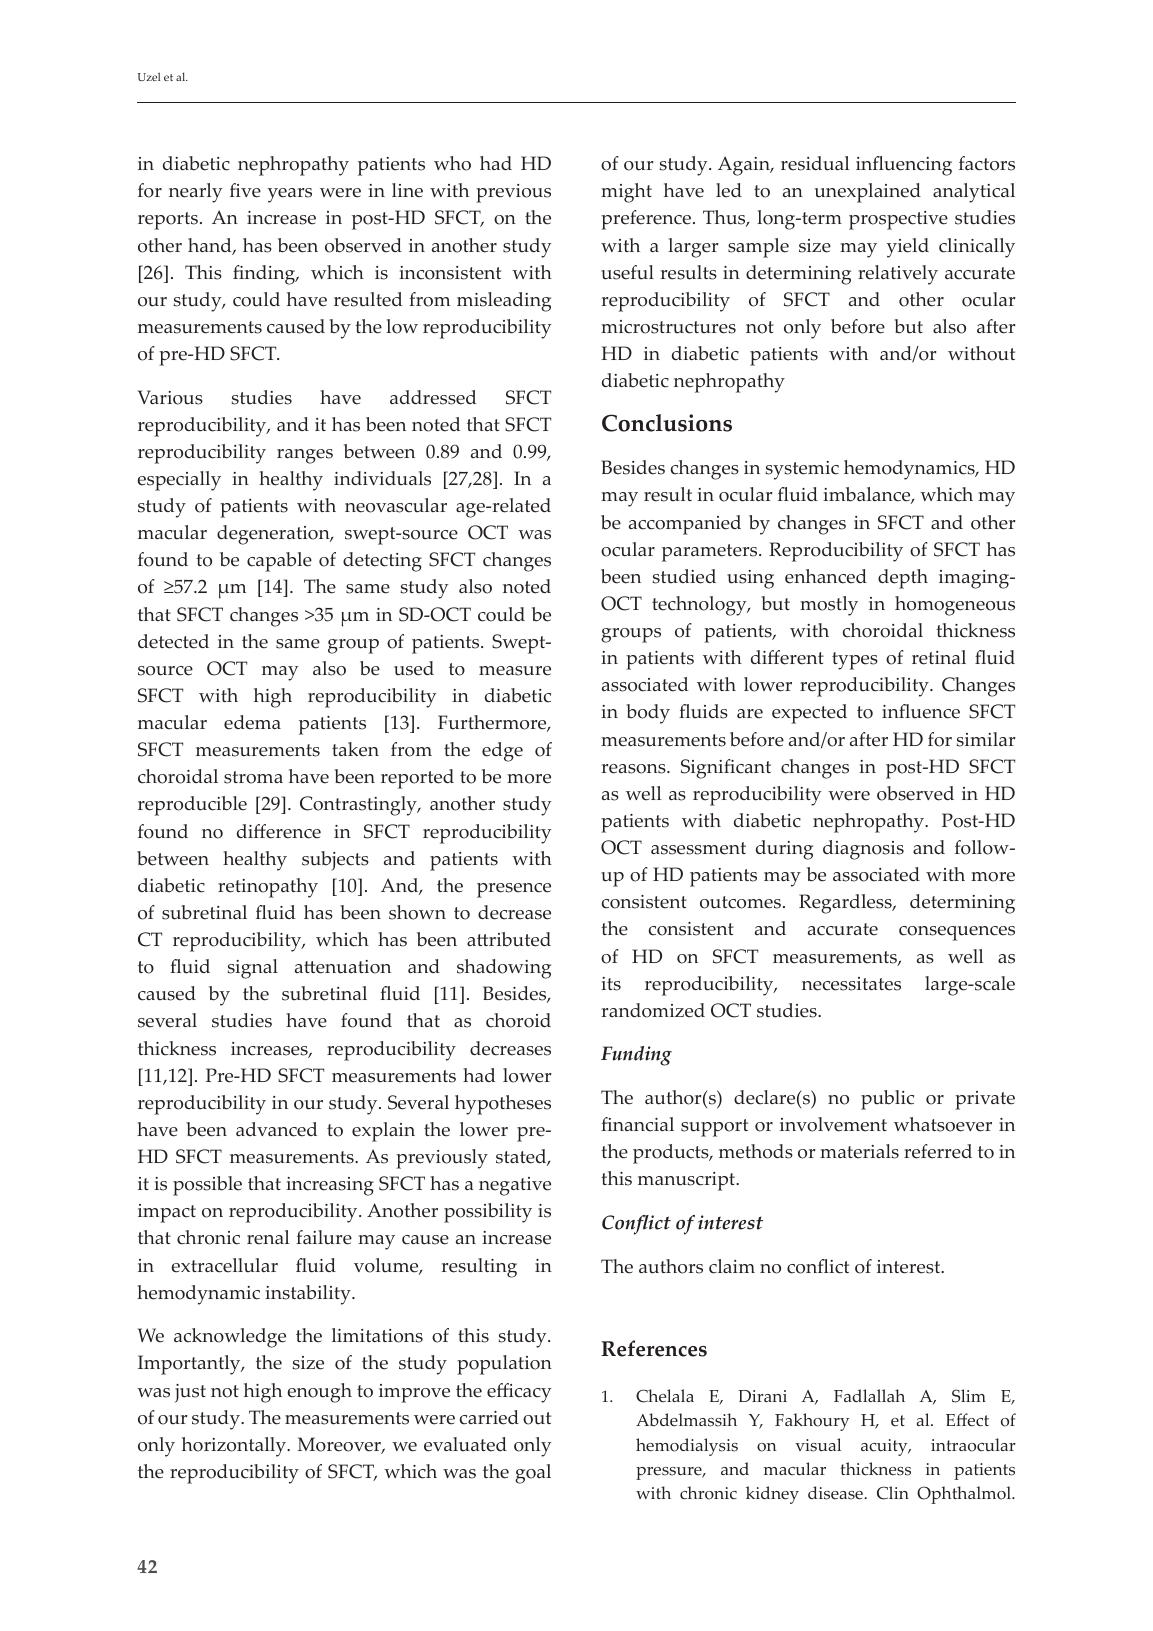 The image size is (1153, 1631). What do you see at coordinates (279, 562) in the screenshot?
I see `capable` at bounding box center [279, 562].
